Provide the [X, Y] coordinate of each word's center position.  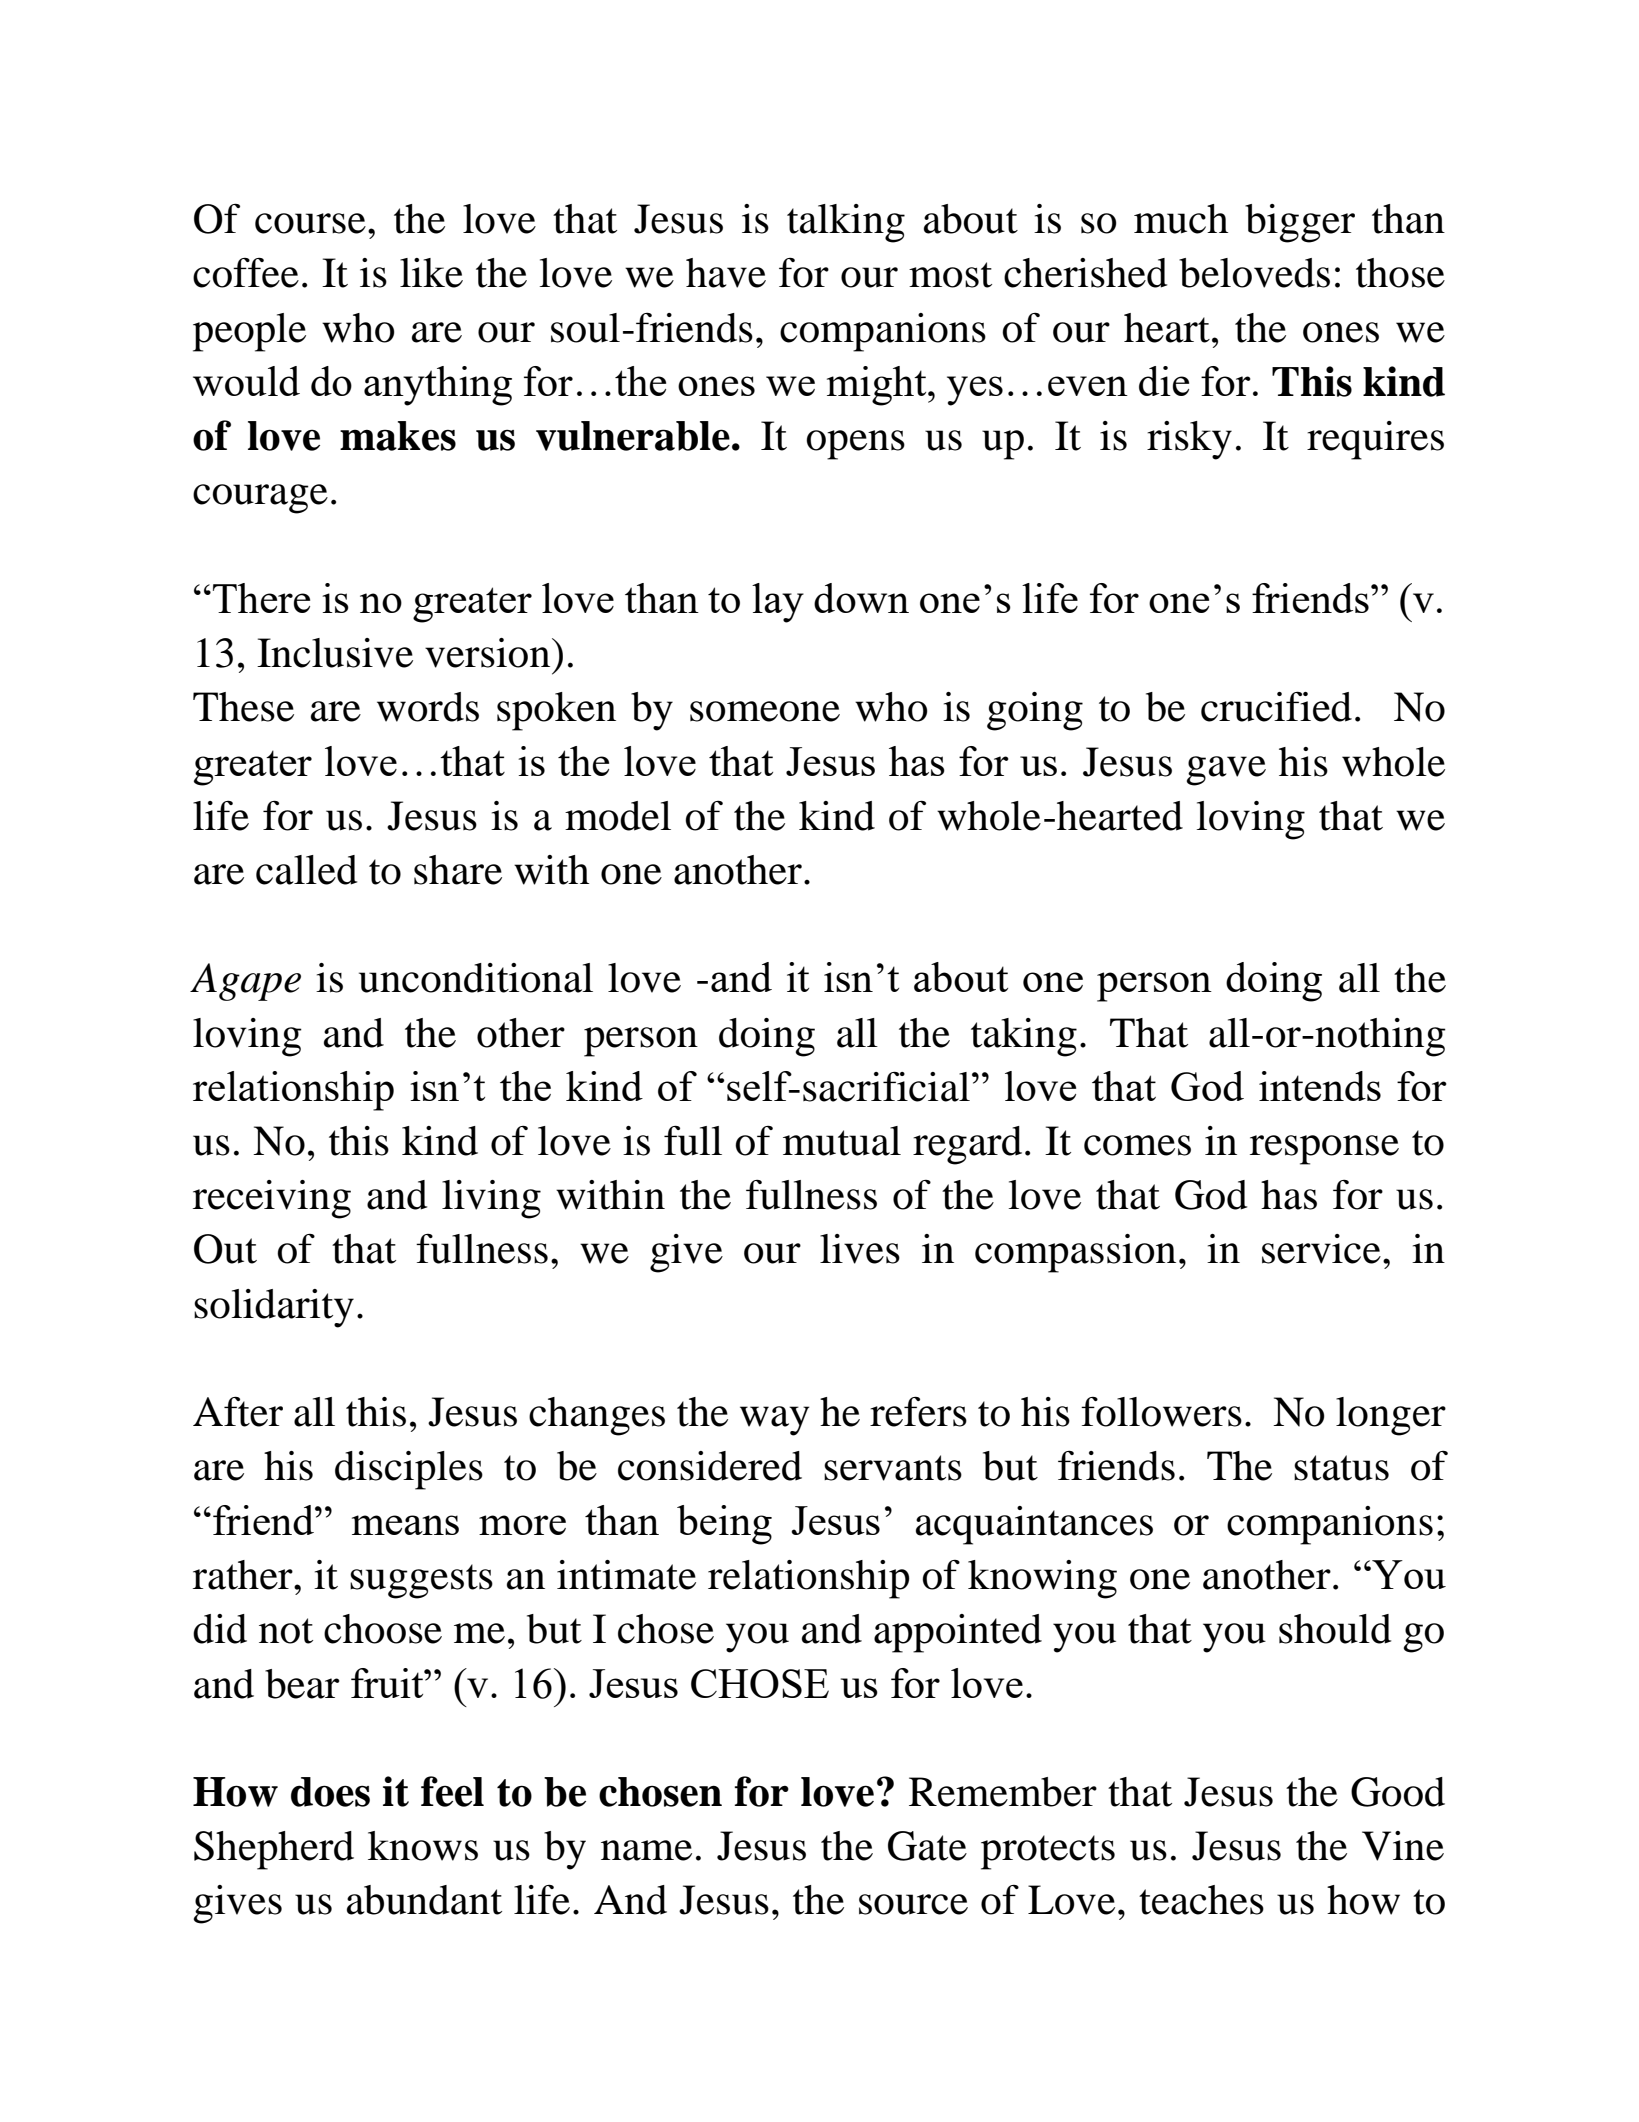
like [431, 273]
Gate [927, 1846]
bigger [1300, 223]
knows [423, 1846]
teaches [1201, 1900]
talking [846, 223]
